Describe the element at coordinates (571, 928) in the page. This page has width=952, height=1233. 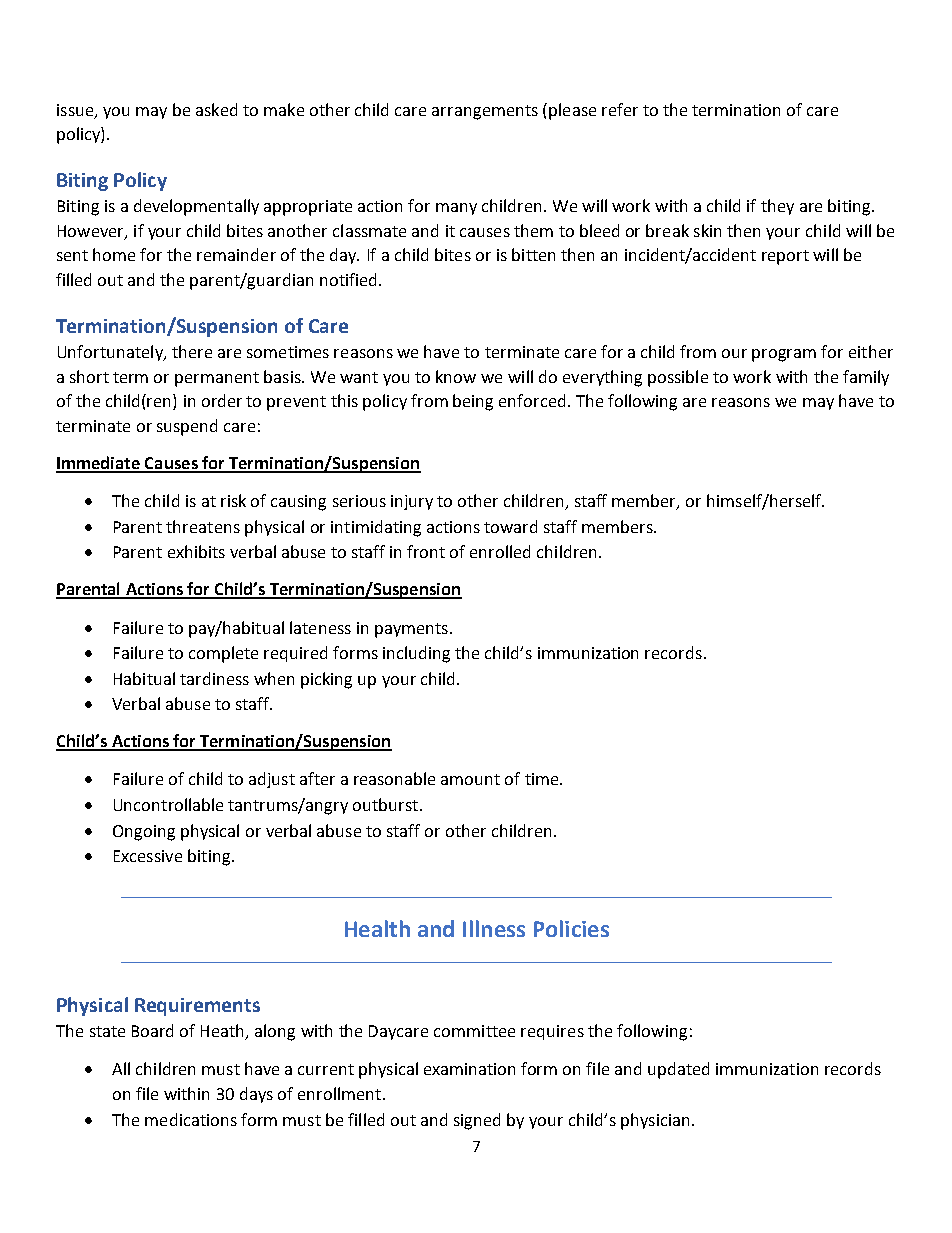
I see `Policies` at that location.
